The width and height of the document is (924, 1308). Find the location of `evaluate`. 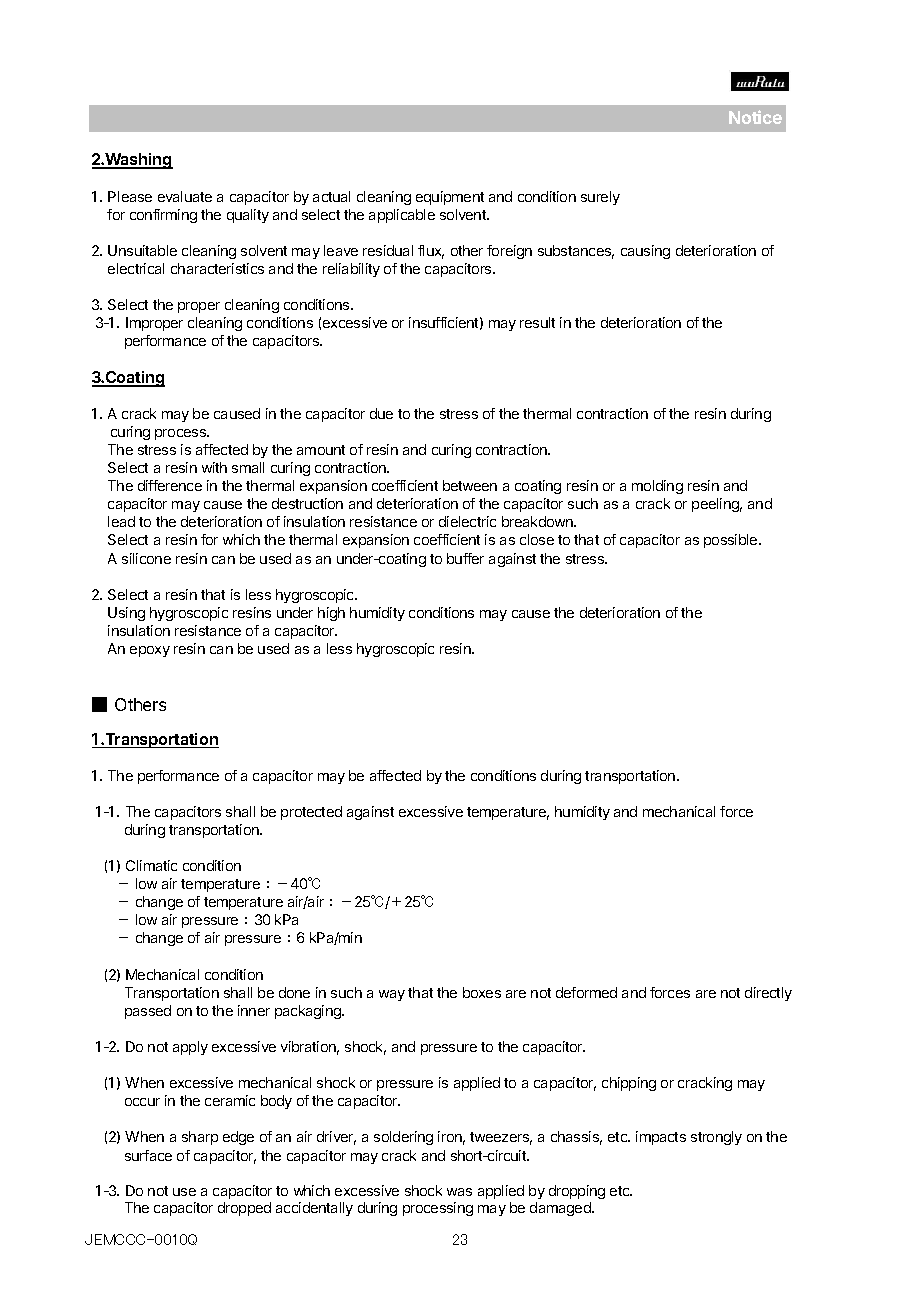

evaluate is located at coordinates (185, 196).
